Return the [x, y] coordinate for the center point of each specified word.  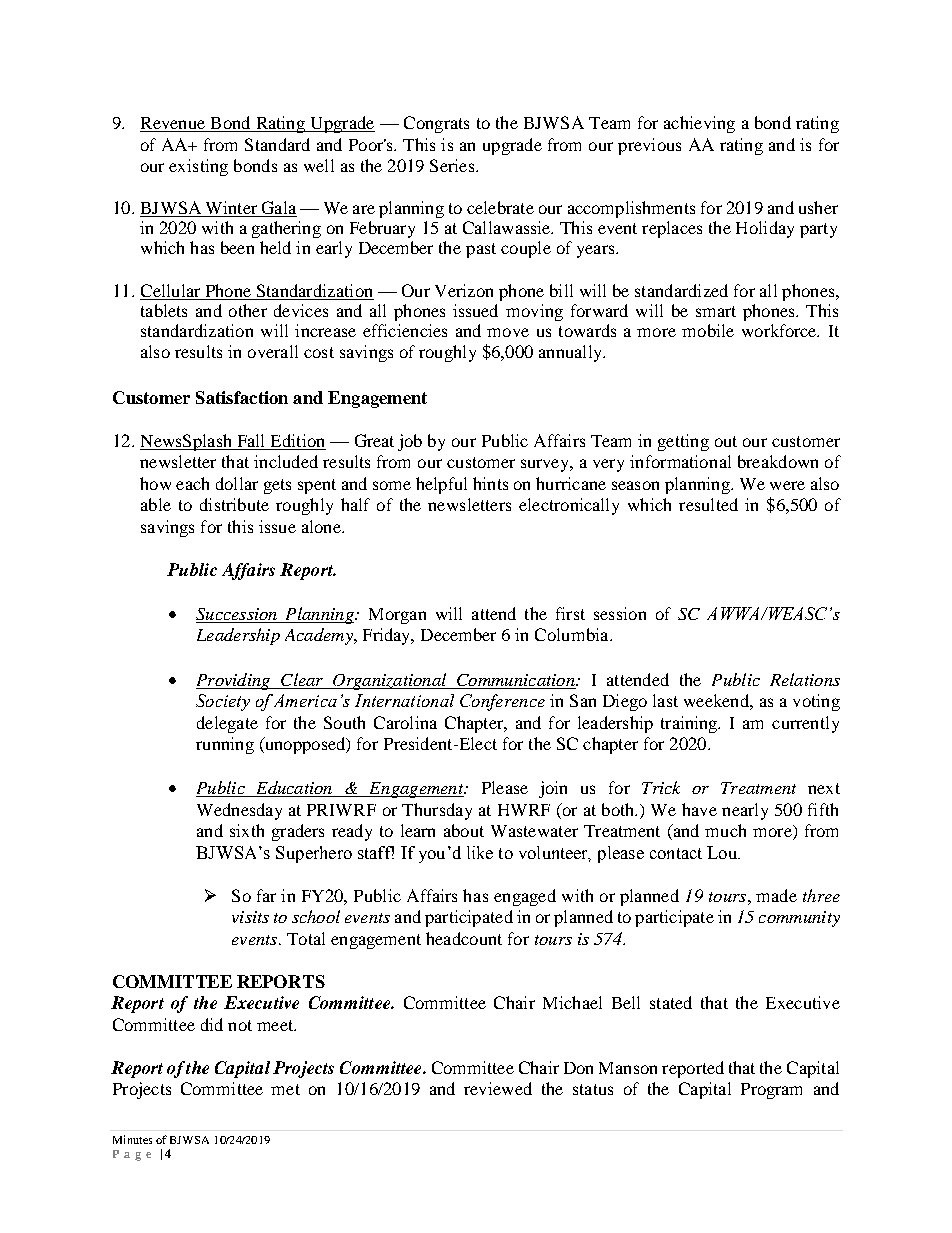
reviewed [498, 1088]
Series [453, 165]
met [285, 1089]
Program [771, 1091]
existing [198, 167]
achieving [699, 124]
